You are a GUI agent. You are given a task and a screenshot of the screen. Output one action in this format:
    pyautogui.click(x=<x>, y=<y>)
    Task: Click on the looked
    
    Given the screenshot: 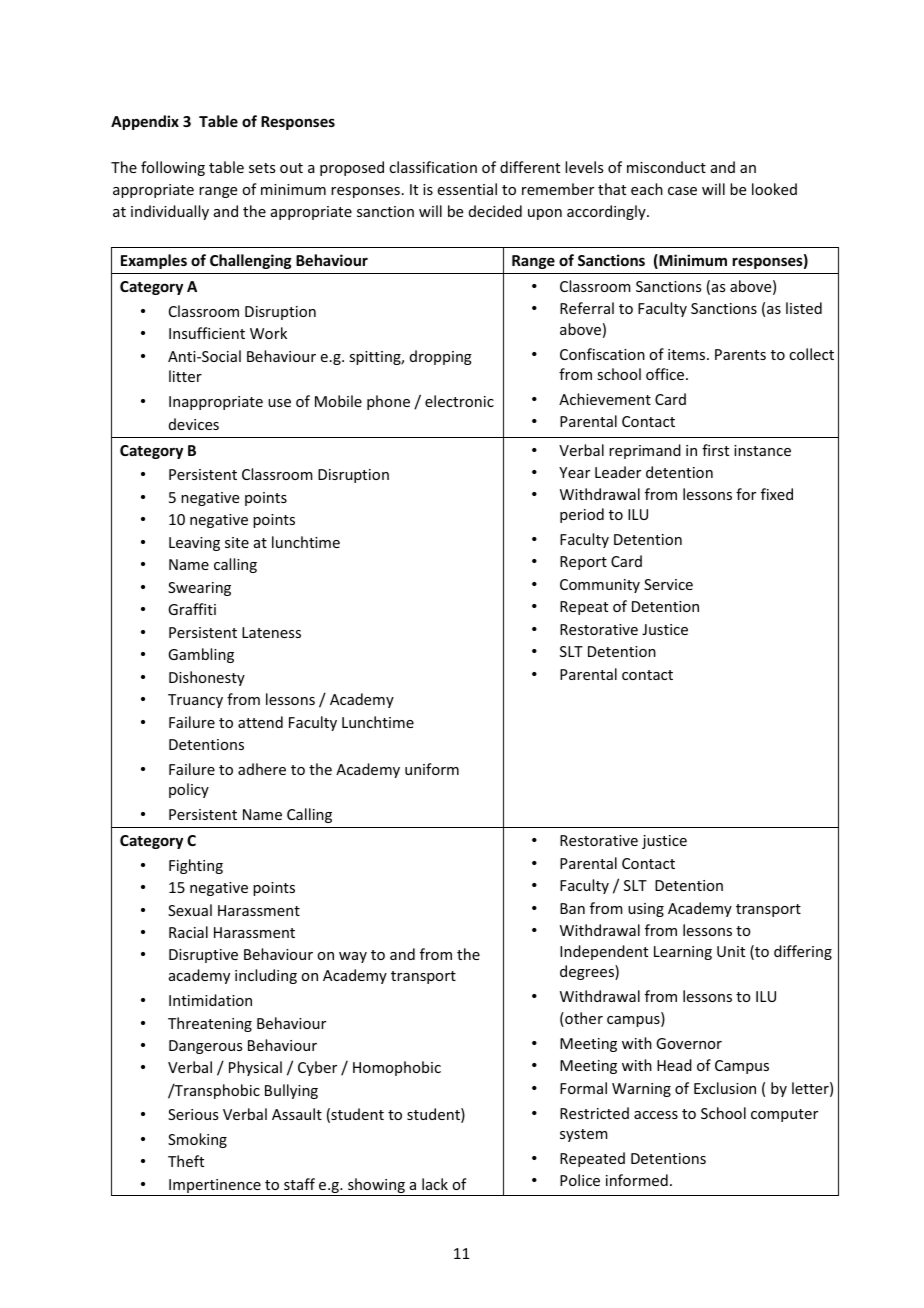 What is the action you would take?
    pyautogui.click(x=774, y=189)
